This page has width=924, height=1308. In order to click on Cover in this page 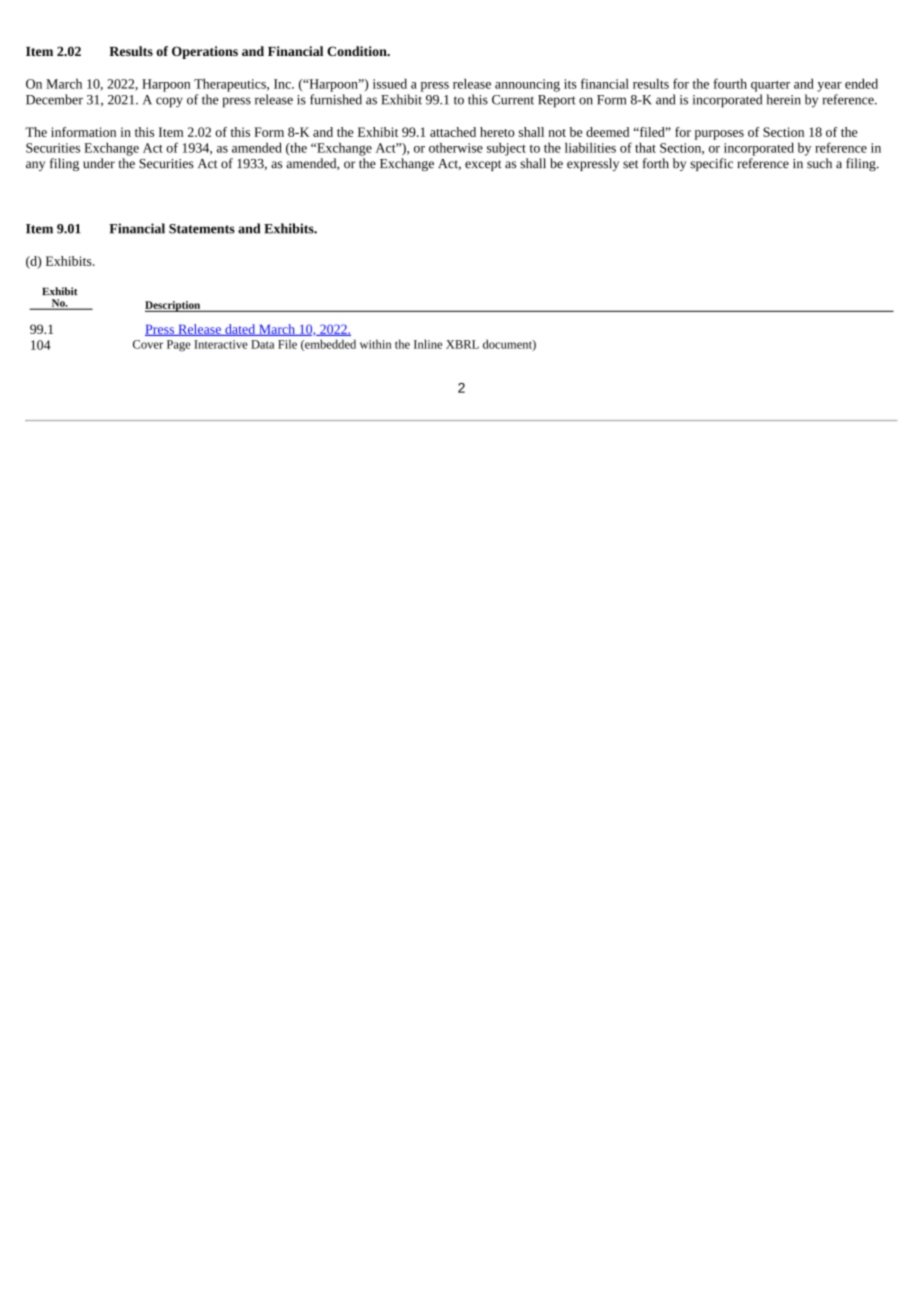, I will do `click(148, 344)`.
